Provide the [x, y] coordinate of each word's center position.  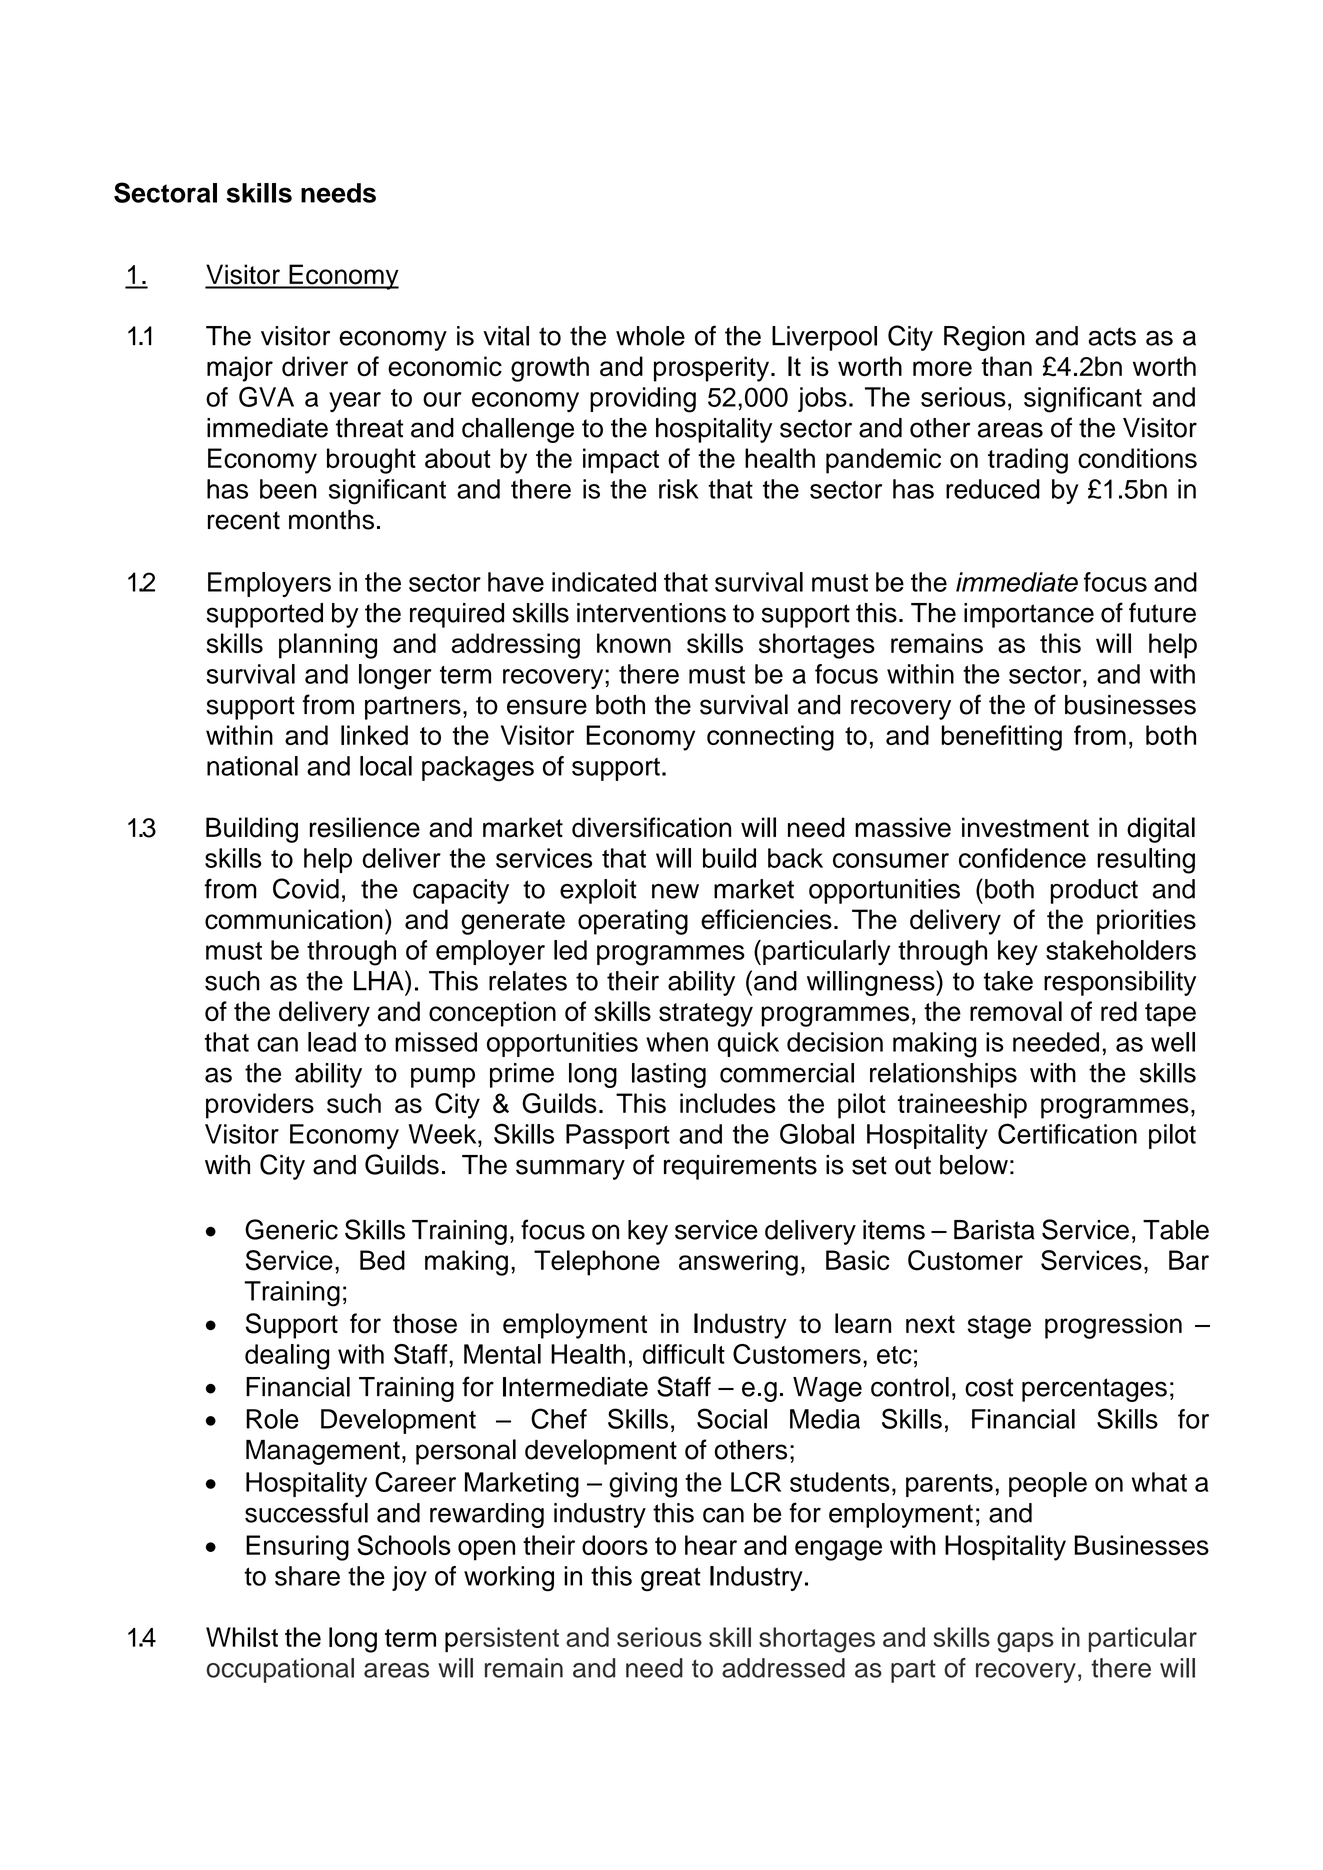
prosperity [711, 369]
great [671, 1579]
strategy [706, 1015]
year [355, 402]
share [307, 1576]
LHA [380, 980]
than [1006, 366]
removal [1016, 1011]
